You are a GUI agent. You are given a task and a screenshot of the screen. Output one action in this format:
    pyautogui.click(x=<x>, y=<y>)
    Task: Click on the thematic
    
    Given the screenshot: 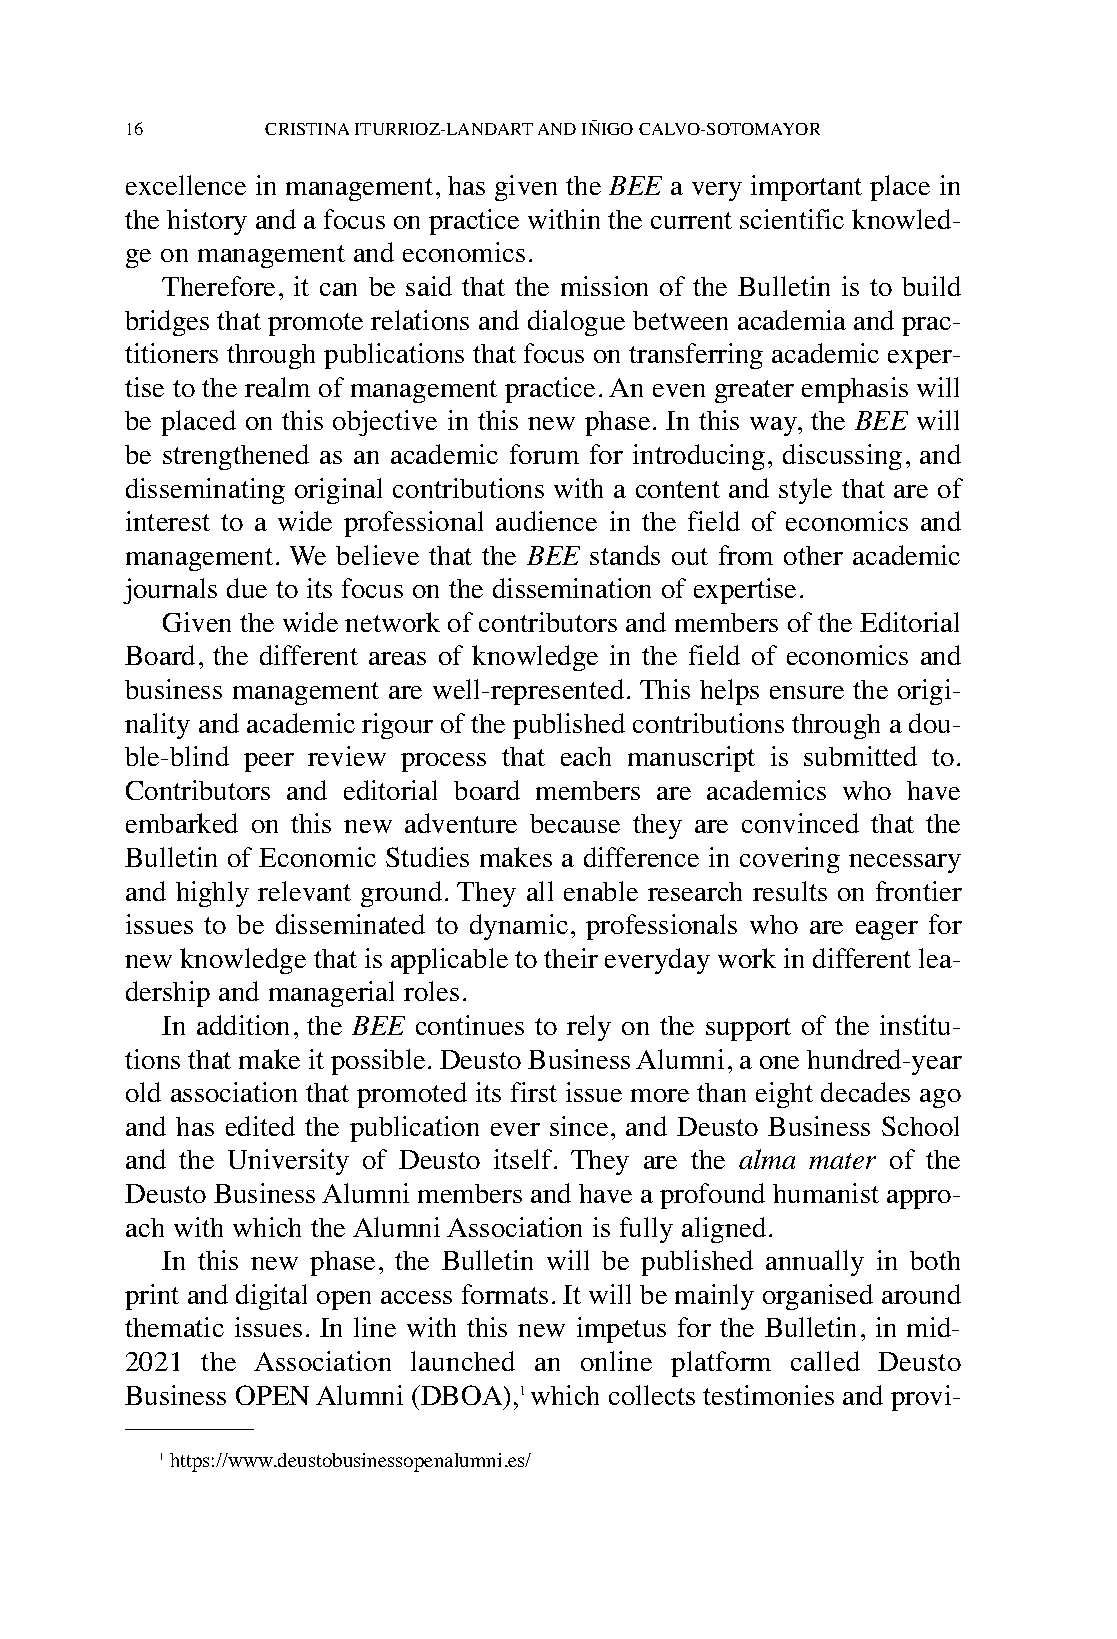 What is the action you would take?
    pyautogui.click(x=174, y=1327)
